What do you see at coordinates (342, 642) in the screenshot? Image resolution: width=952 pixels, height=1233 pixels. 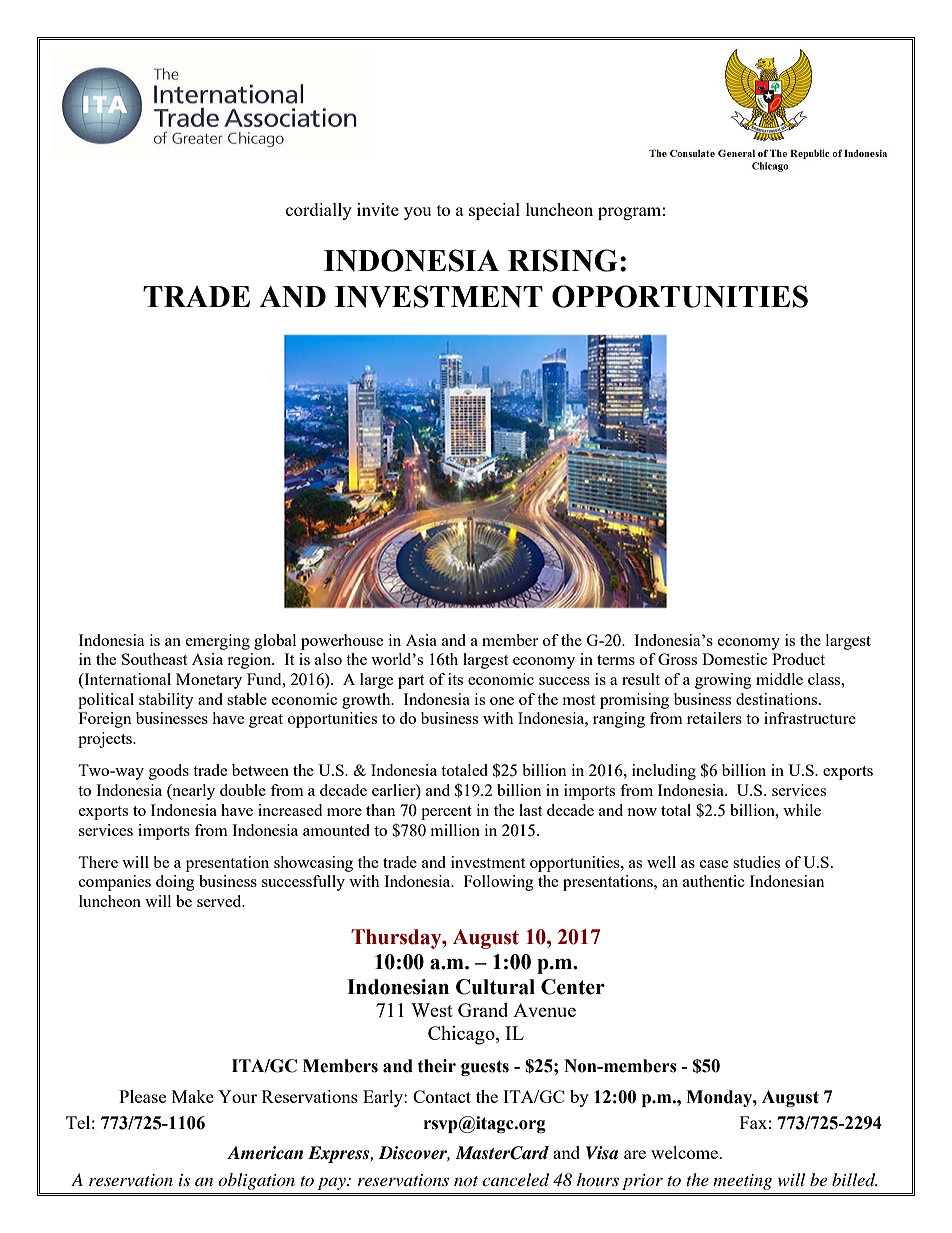 I see `powerhouse` at bounding box center [342, 642].
